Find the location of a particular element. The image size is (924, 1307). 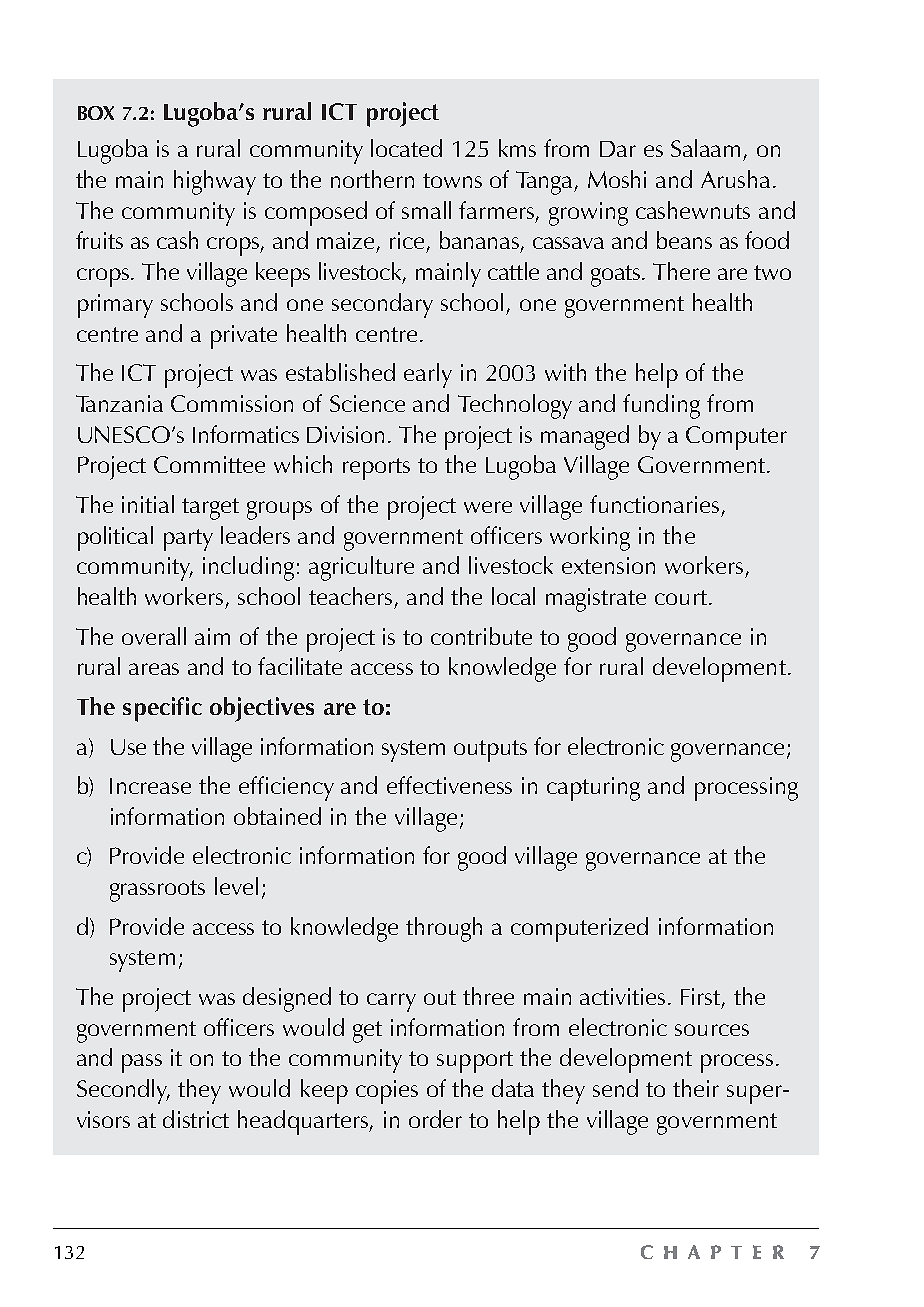

reports is located at coordinates (376, 469).
